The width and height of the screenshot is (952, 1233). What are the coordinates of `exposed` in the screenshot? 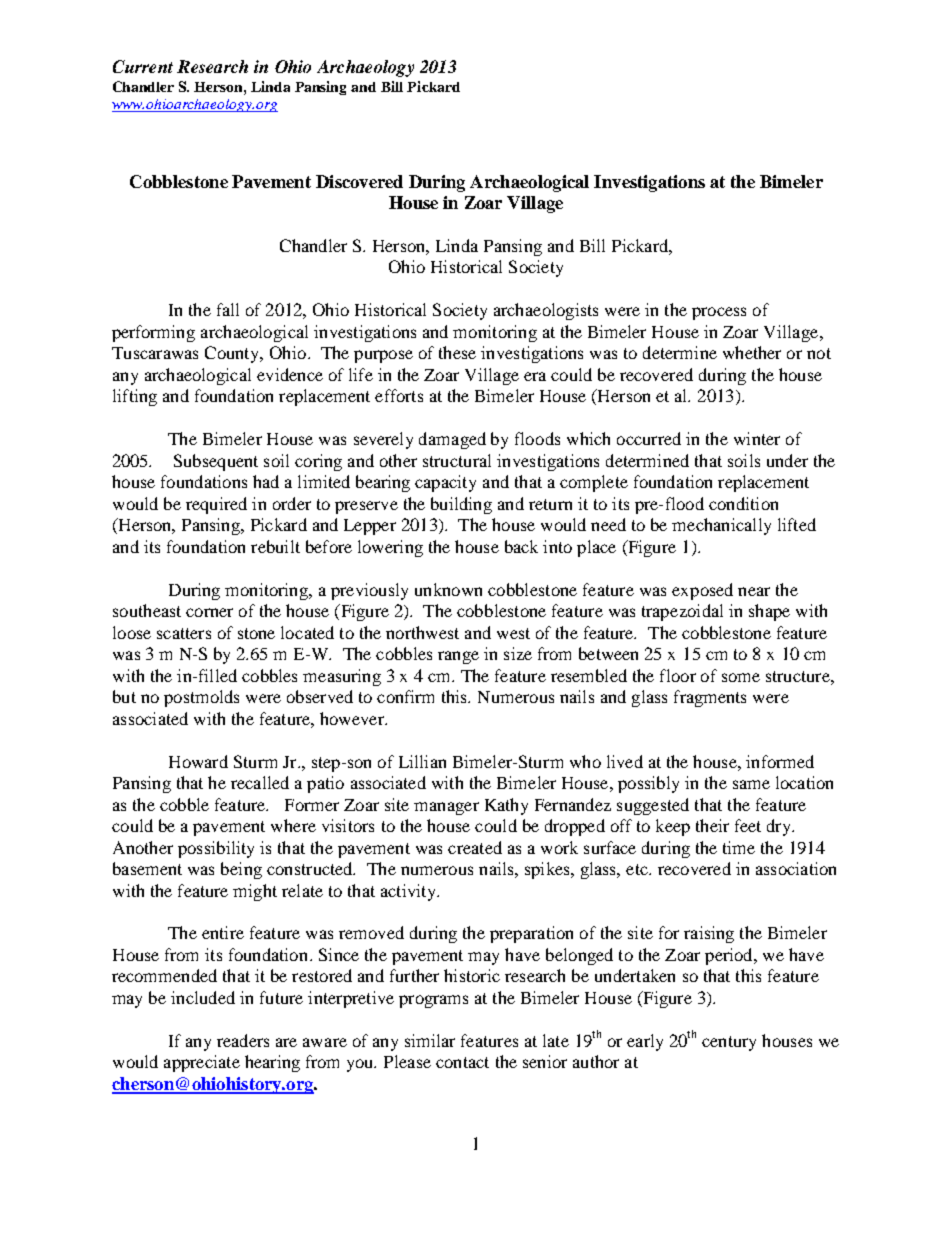 It's located at (702, 591).
